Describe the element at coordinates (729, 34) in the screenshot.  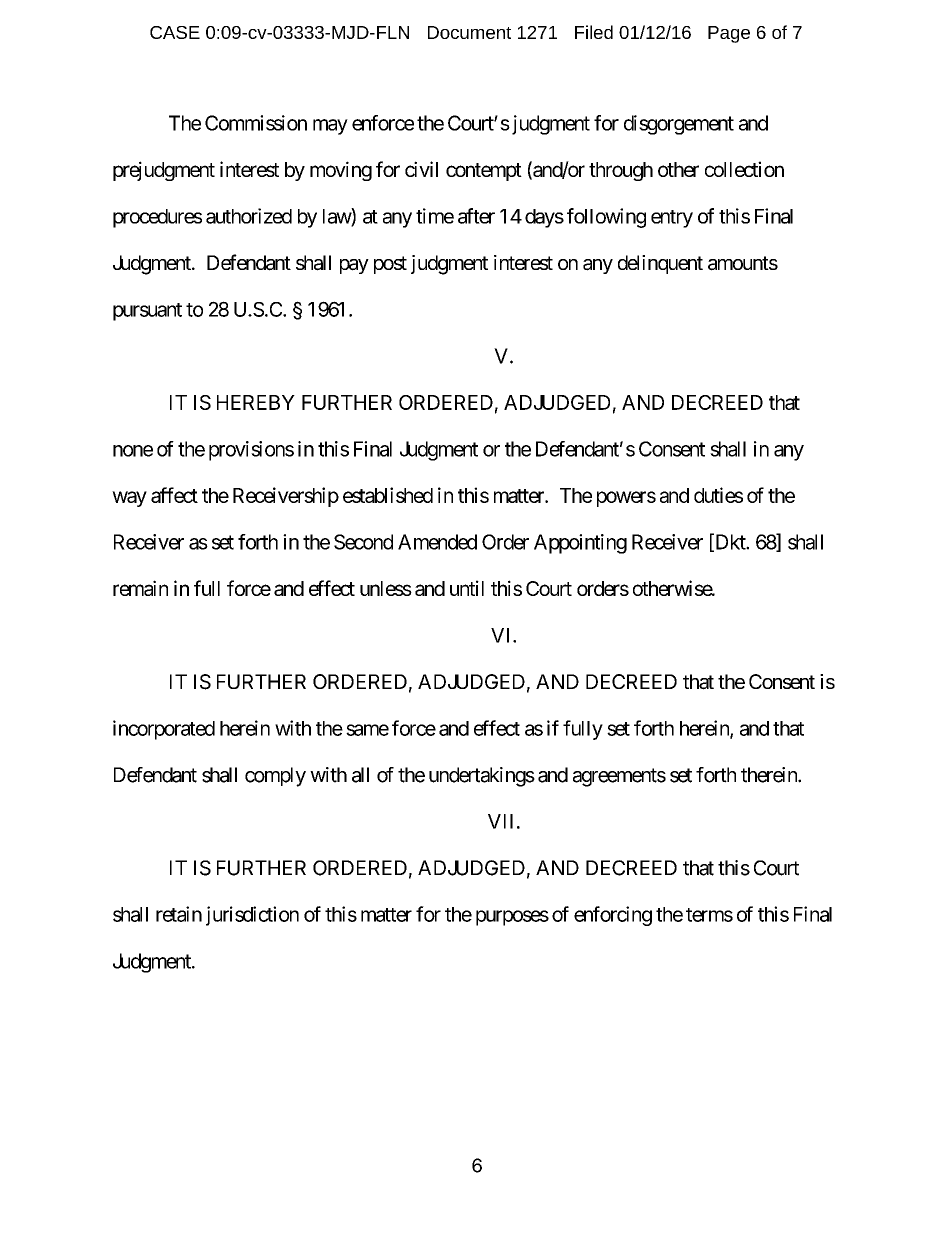
I see `Page` at that location.
